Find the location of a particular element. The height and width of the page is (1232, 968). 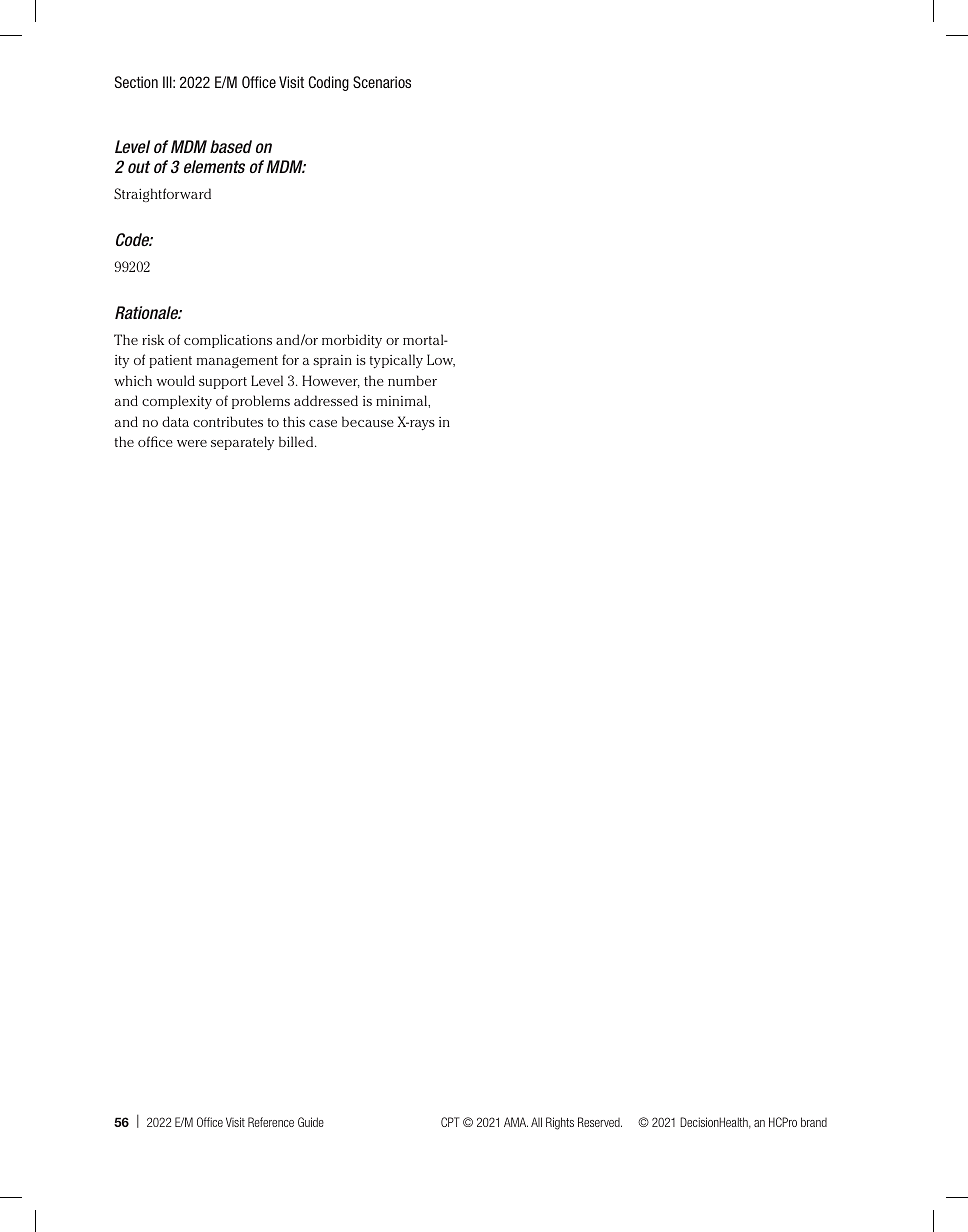

Low is located at coordinates (441, 360).
